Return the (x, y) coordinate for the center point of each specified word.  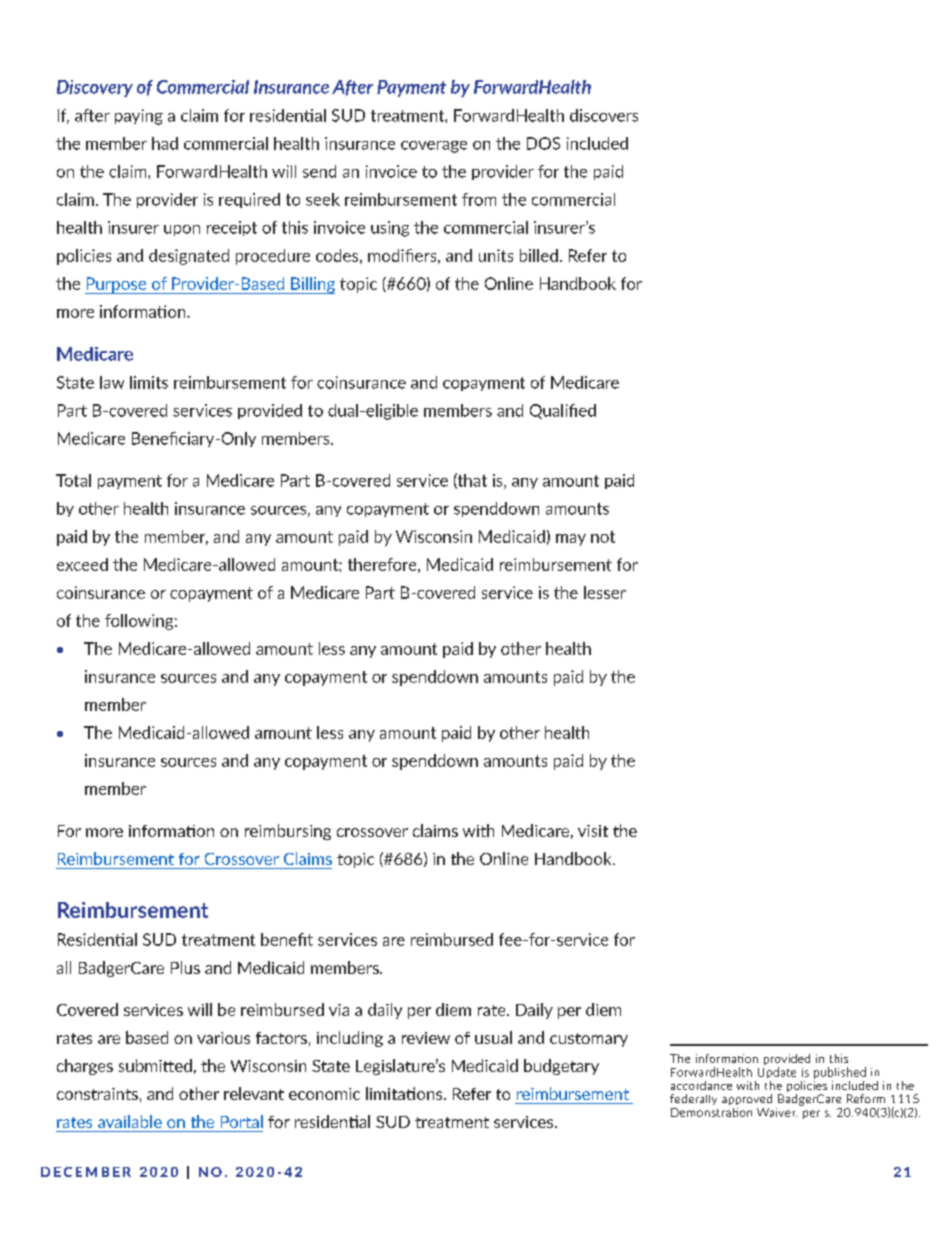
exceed (82, 564)
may (571, 540)
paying (139, 117)
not (603, 537)
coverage (434, 147)
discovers (604, 115)
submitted (155, 1065)
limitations (405, 1093)
